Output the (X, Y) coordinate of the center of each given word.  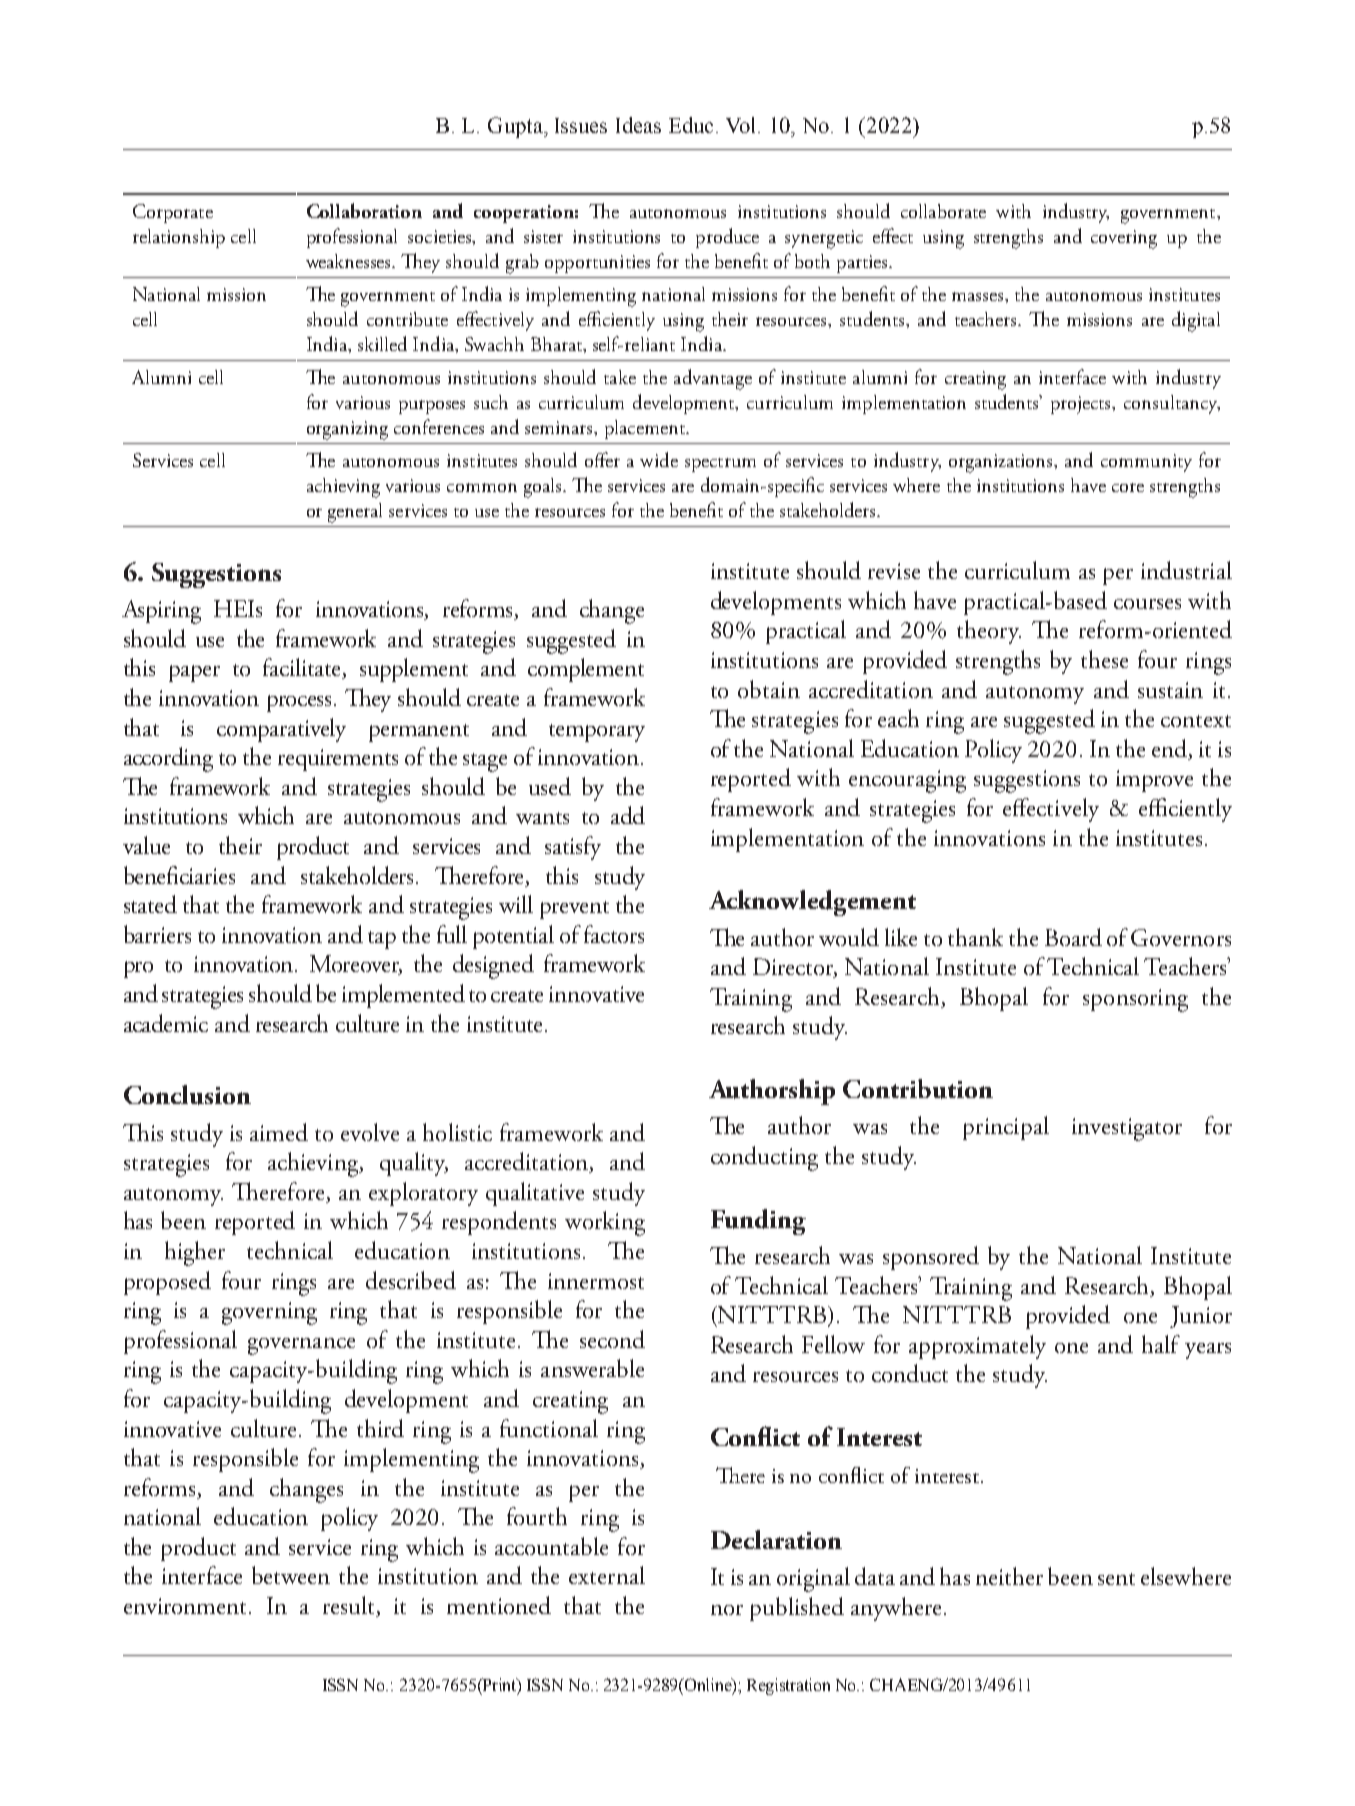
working (605, 1223)
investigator (1127, 1129)
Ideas (638, 125)
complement (586, 670)
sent (1116, 1579)
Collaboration (364, 210)
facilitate (303, 668)
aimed (279, 1132)
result (350, 1606)
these (1104, 659)
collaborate (943, 211)
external (607, 1575)
